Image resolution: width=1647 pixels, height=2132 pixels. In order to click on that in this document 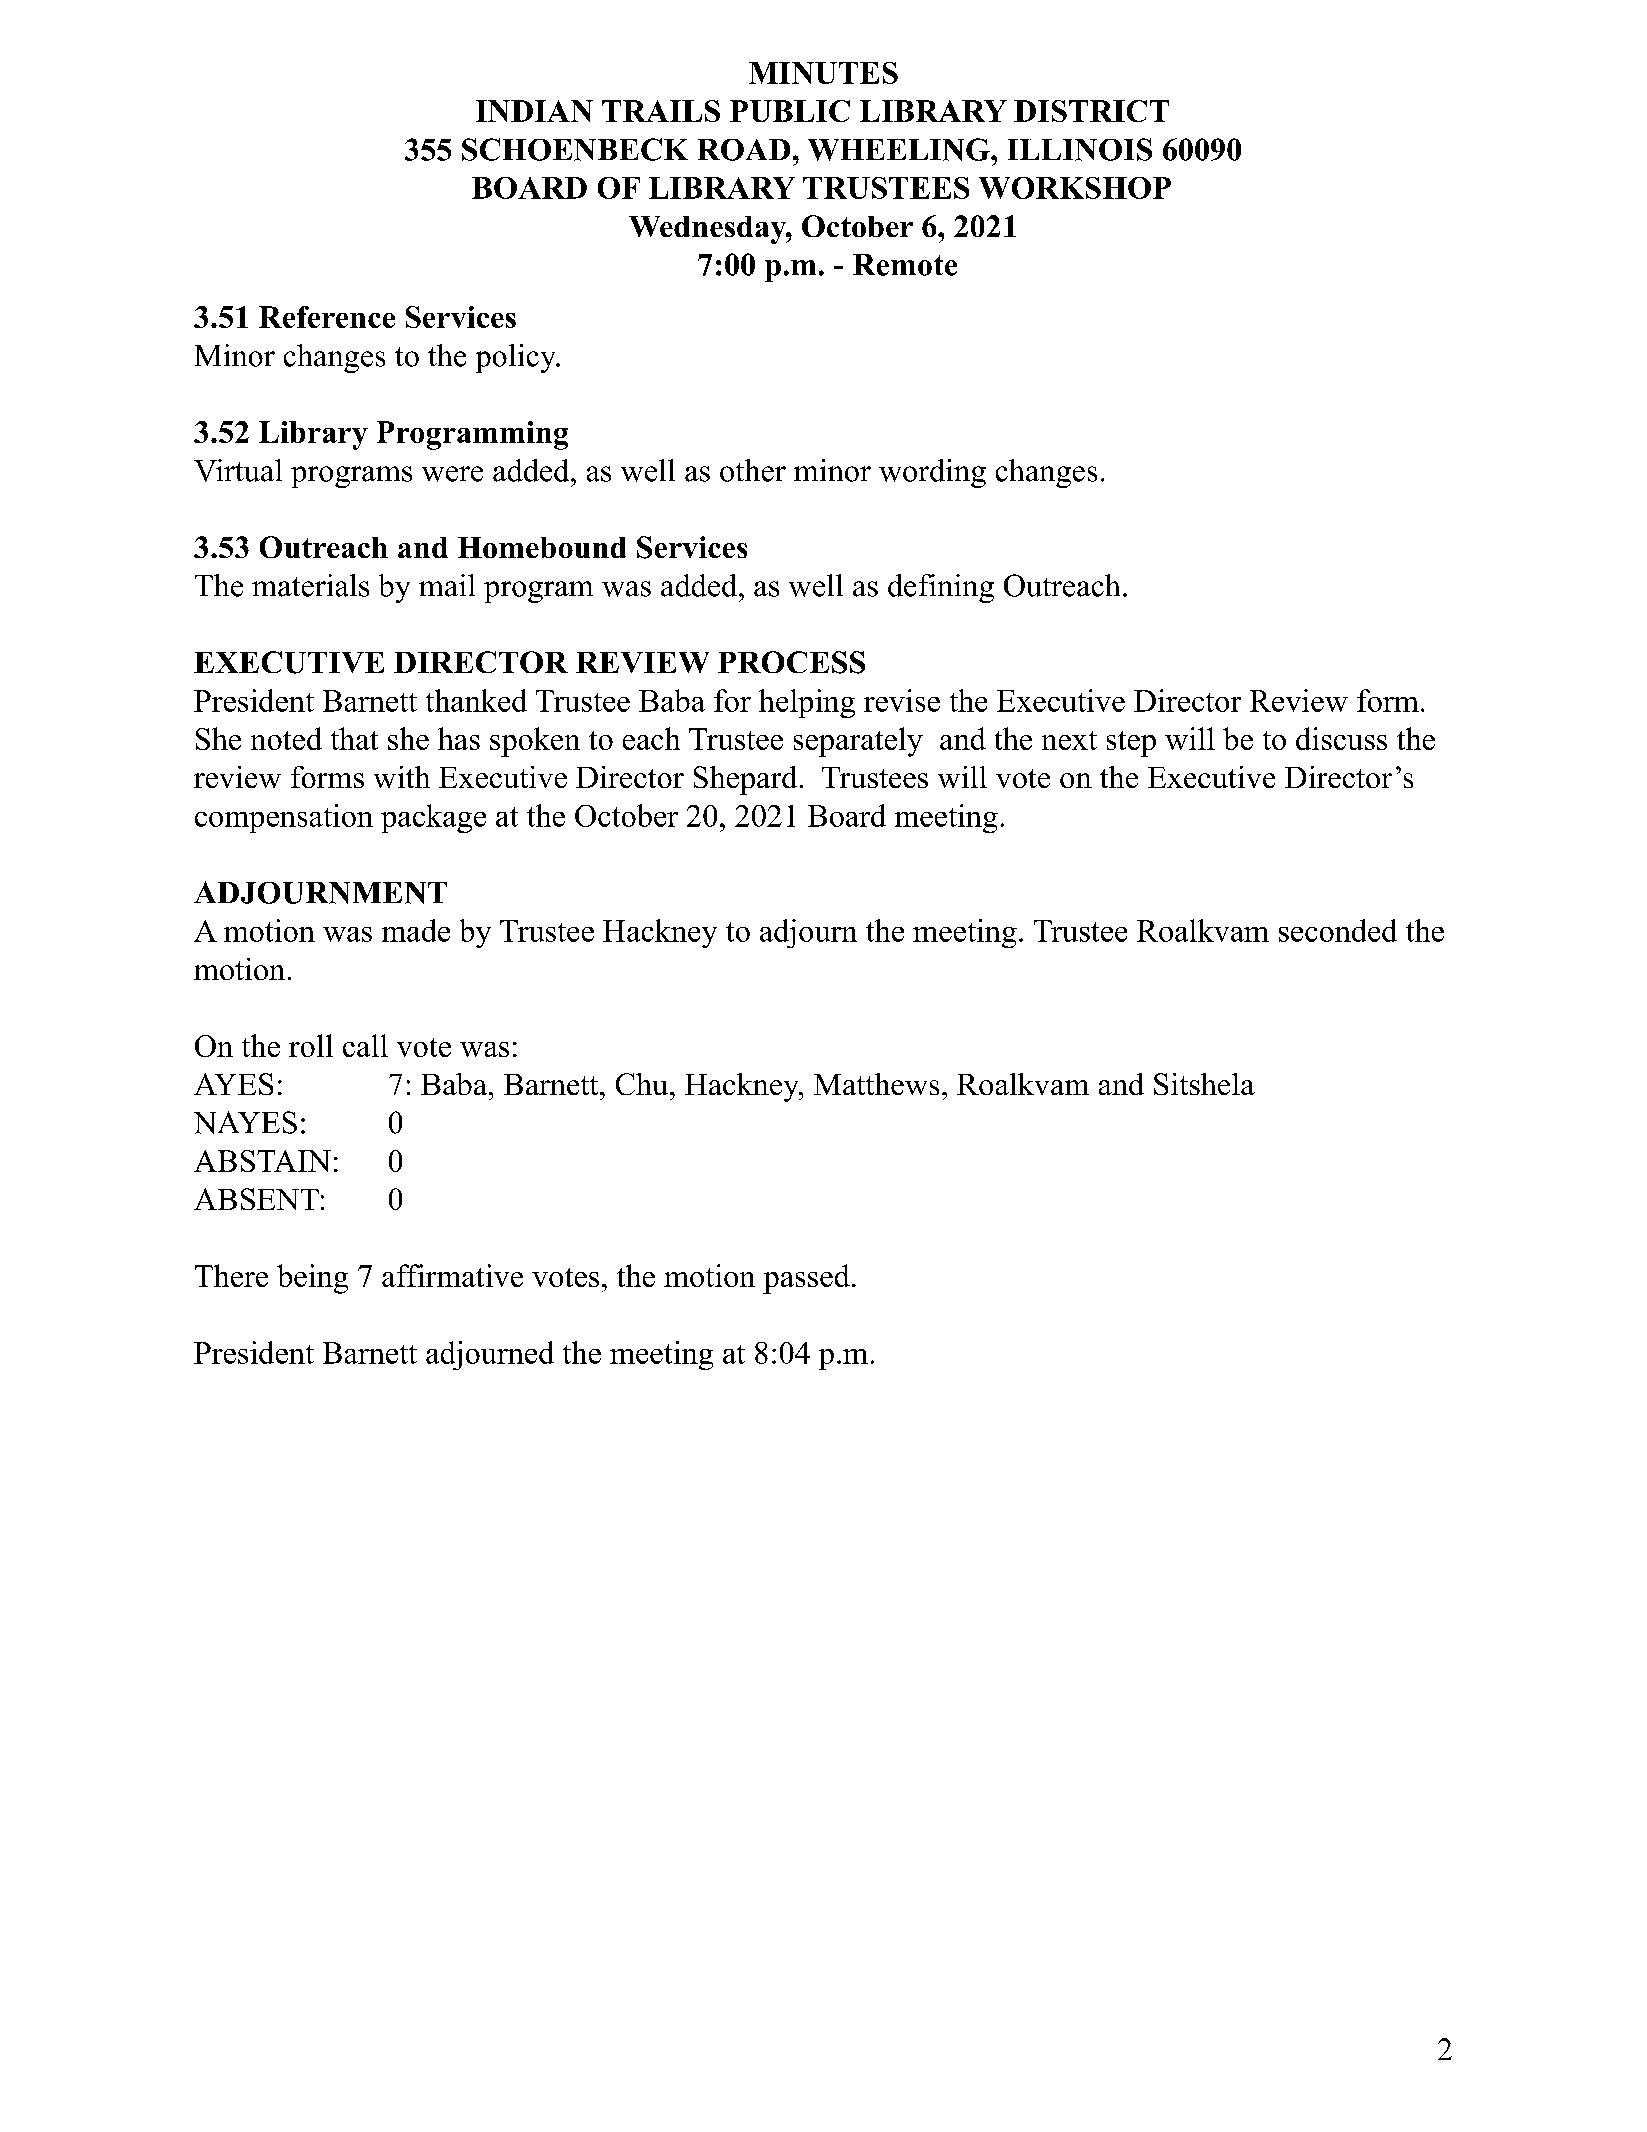, I will do `click(354, 738)`.
